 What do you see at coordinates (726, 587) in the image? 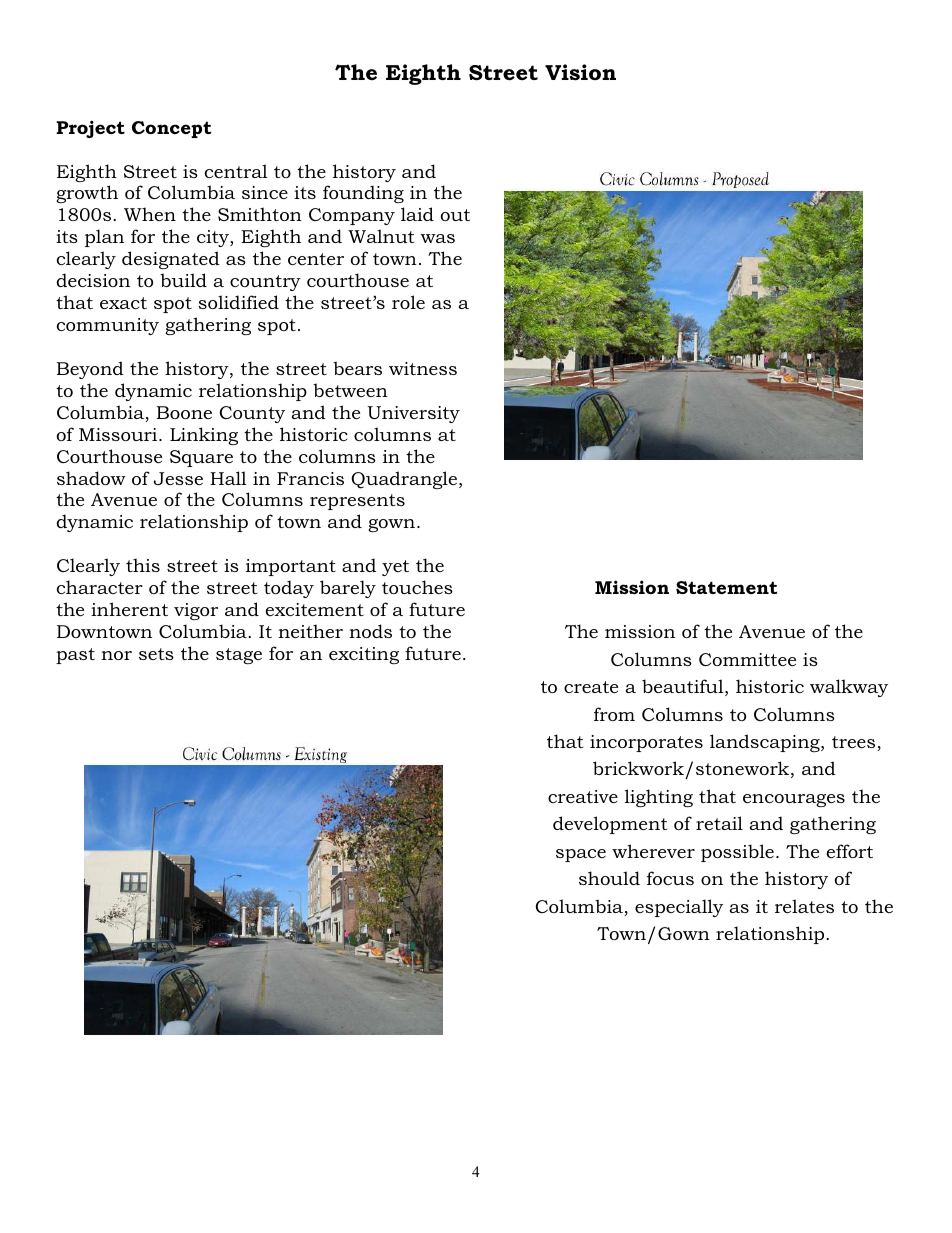
I see `Statement` at bounding box center [726, 587].
